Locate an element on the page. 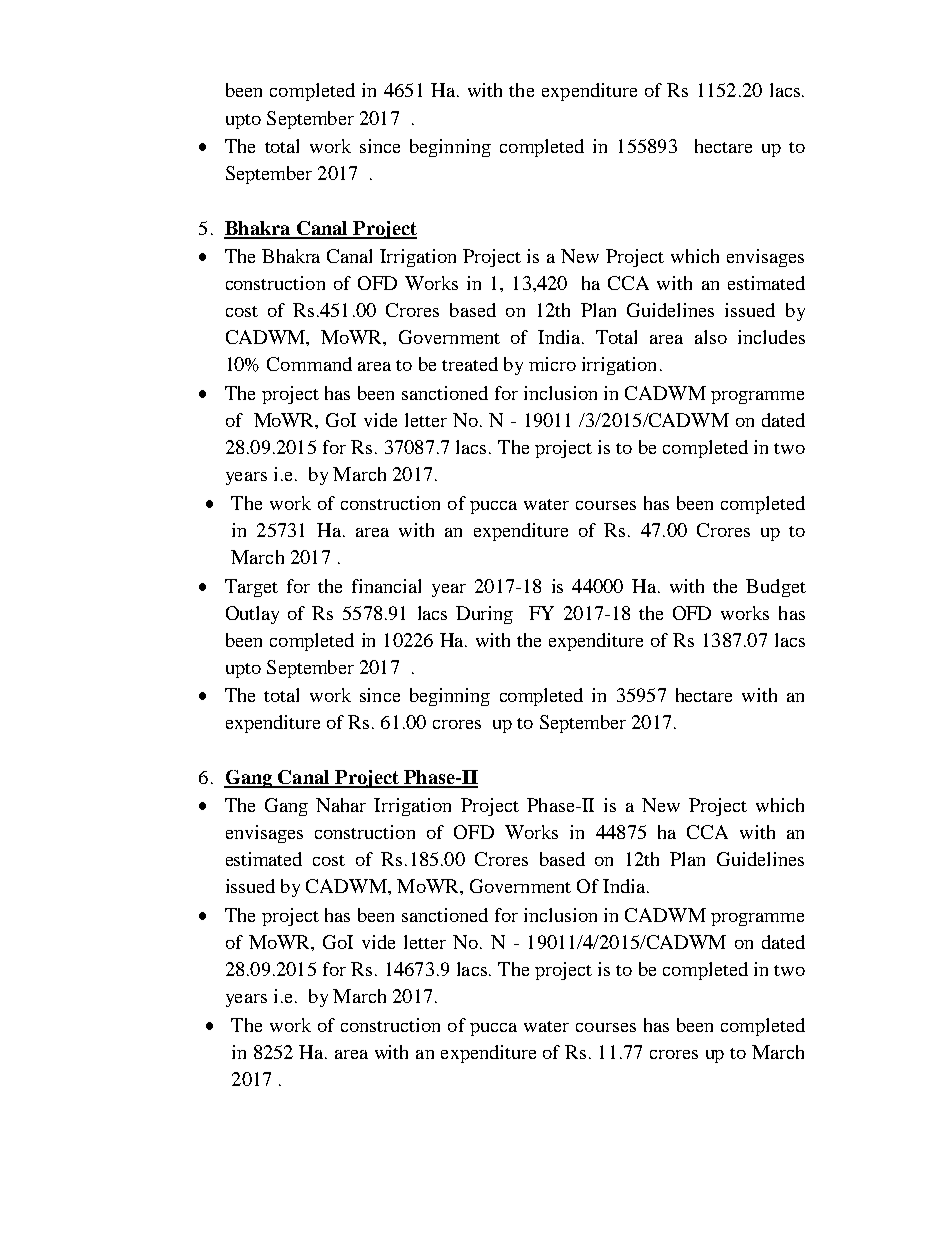  Outlay is located at coordinates (252, 615).
